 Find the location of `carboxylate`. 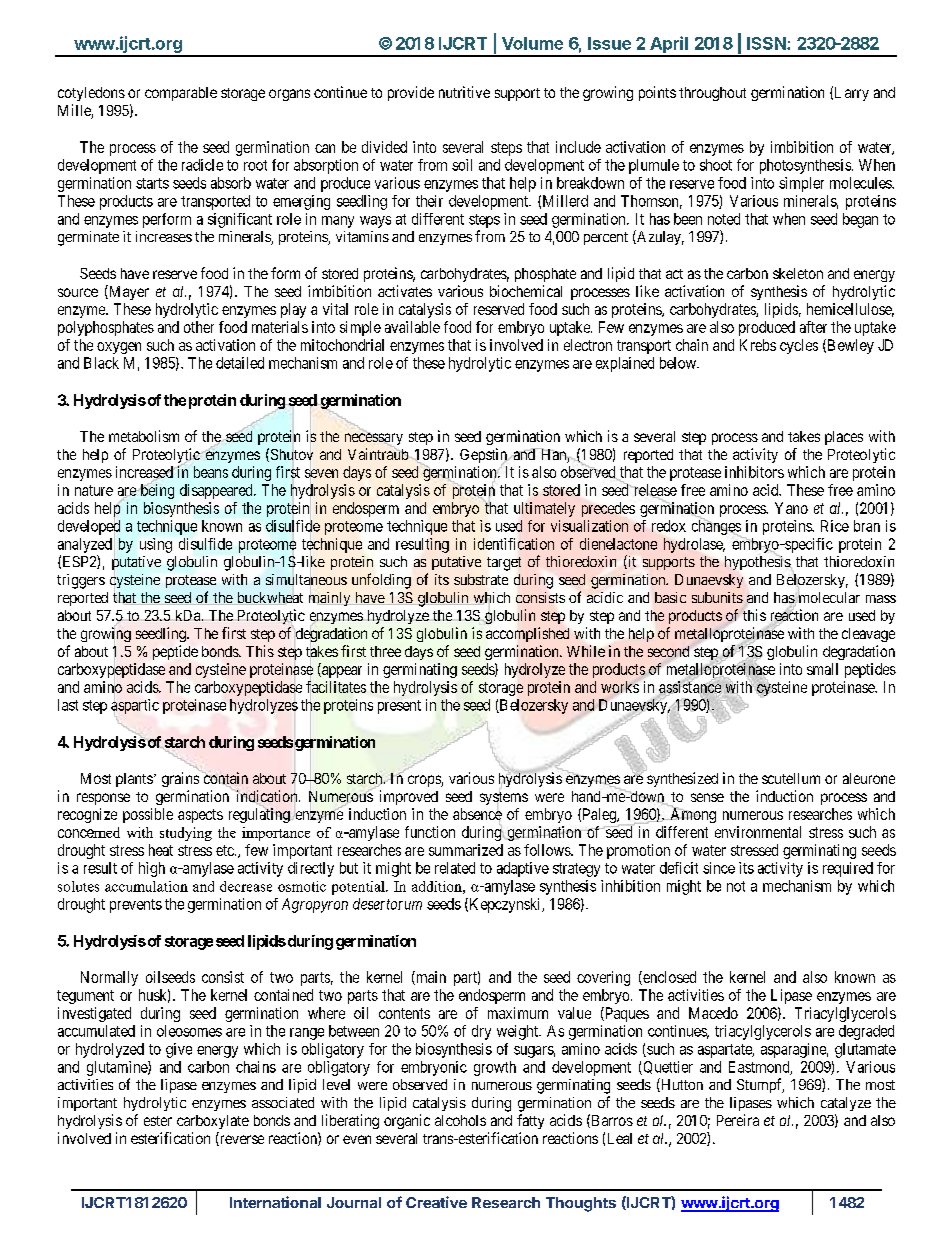

carboxylate is located at coordinates (213, 1122).
